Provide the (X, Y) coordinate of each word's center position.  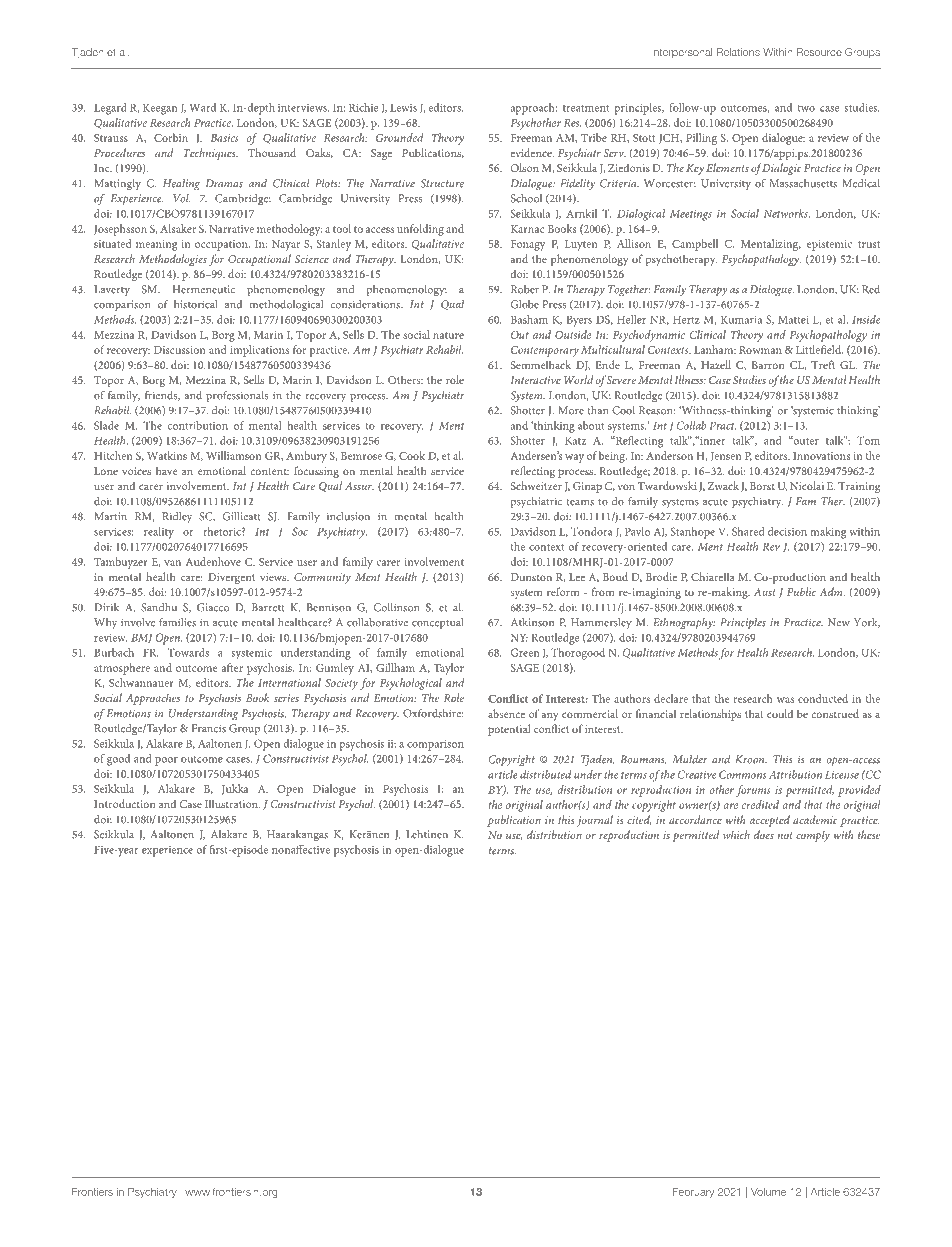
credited (760, 804)
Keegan (160, 109)
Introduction (124, 803)
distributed (545, 774)
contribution (197, 425)
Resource (819, 52)
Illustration (232, 803)
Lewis (403, 107)
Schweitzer (536, 485)
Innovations (821, 456)
